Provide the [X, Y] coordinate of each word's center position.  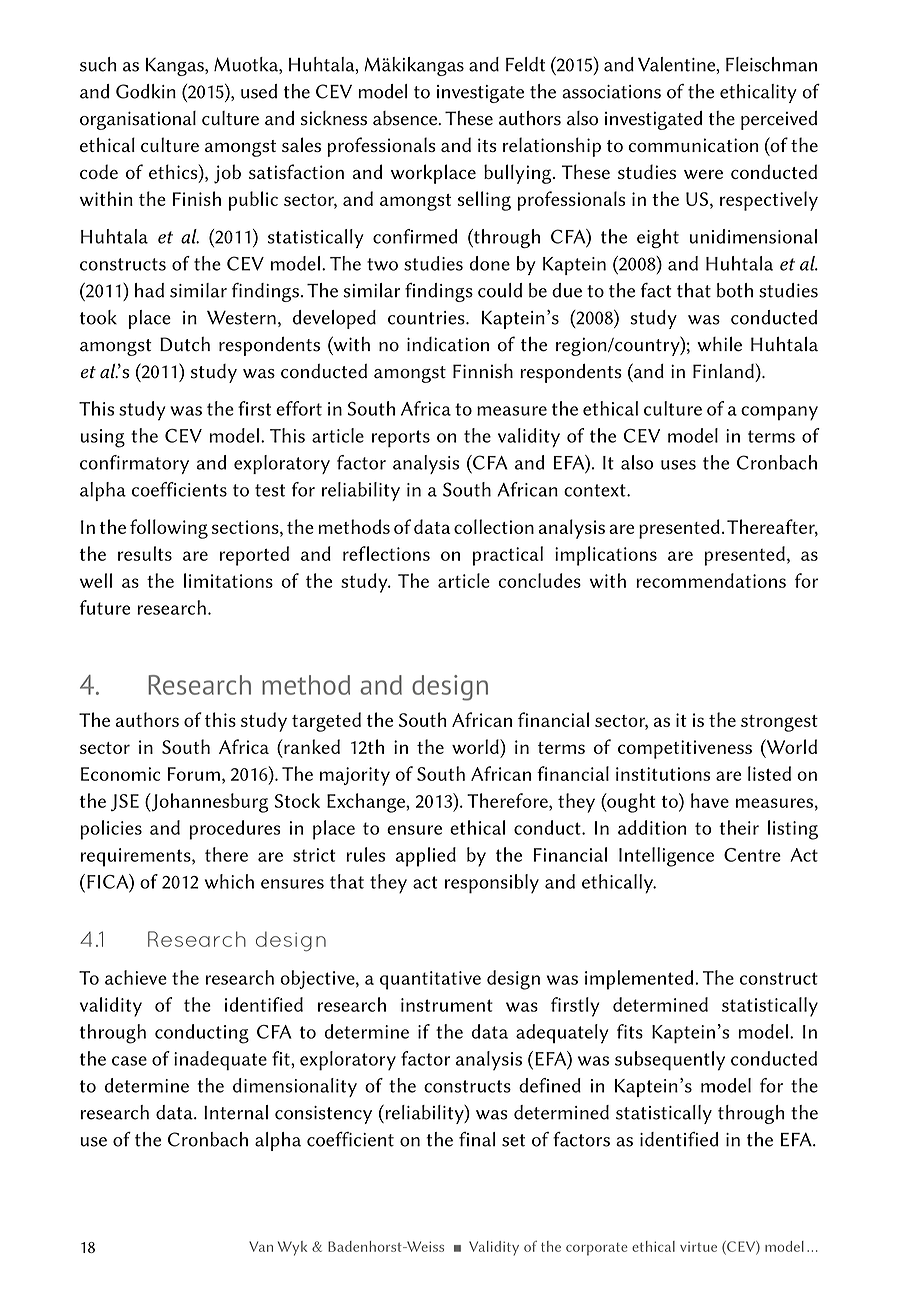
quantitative [430, 980]
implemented [639, 980]
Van [261, 1246]
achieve [136, 977]
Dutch [185, 344]
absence [406, 118]
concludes [539, 580]
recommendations [711, 580]
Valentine [678, 65]
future [105, 607]
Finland [723, 371]
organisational [138, 120]
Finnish [483, 371]
